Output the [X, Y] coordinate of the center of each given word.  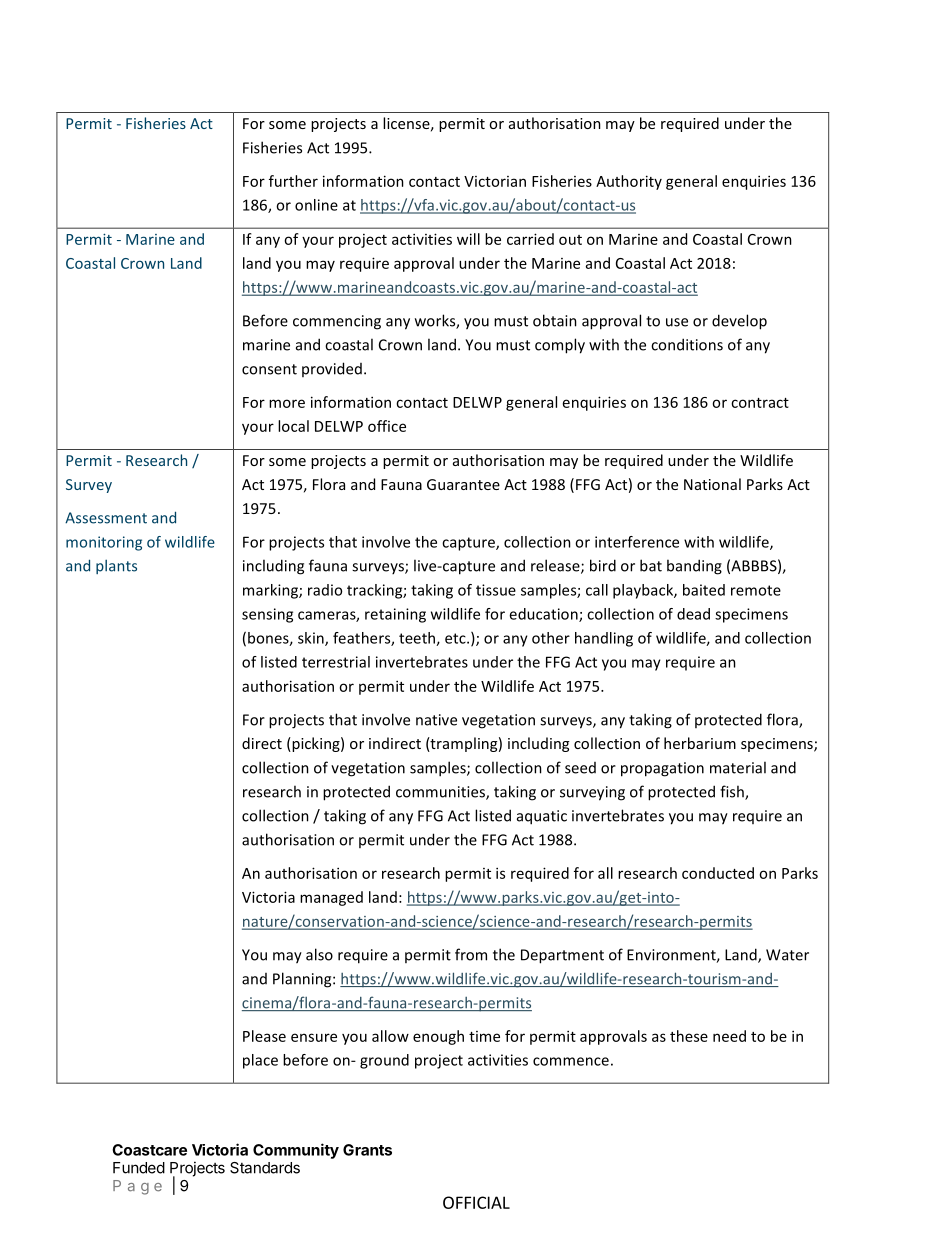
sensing [267, 615]
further [293, 181]
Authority [629, 182]
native [436, 720]
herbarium [700, 743]
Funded [139, 1168]
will [468, 239]
